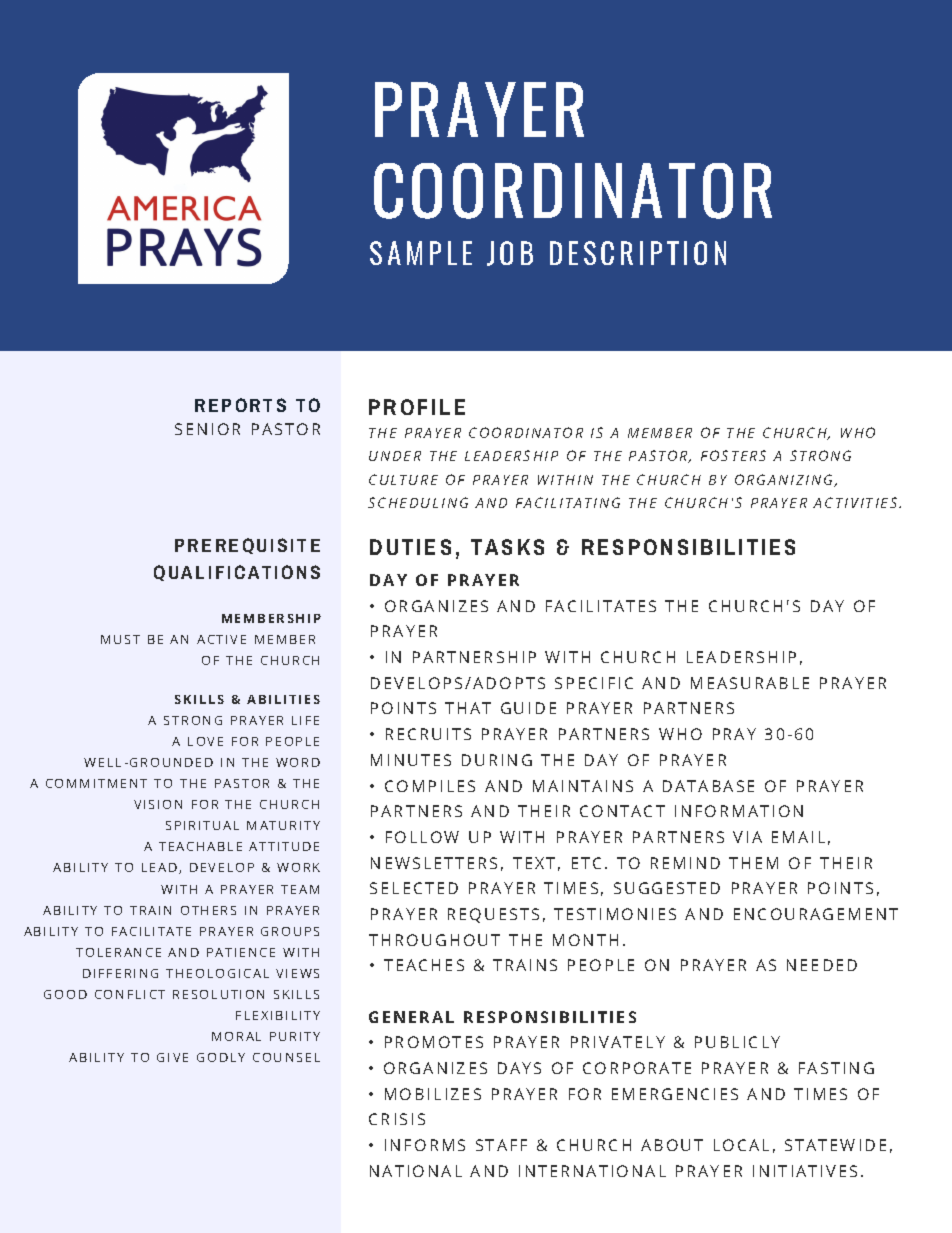 The width and height of the image is (952, 1233). What do you see at coordinates (753, 863) in the image?
I see `THEM` at bounding box center [753, 863].
